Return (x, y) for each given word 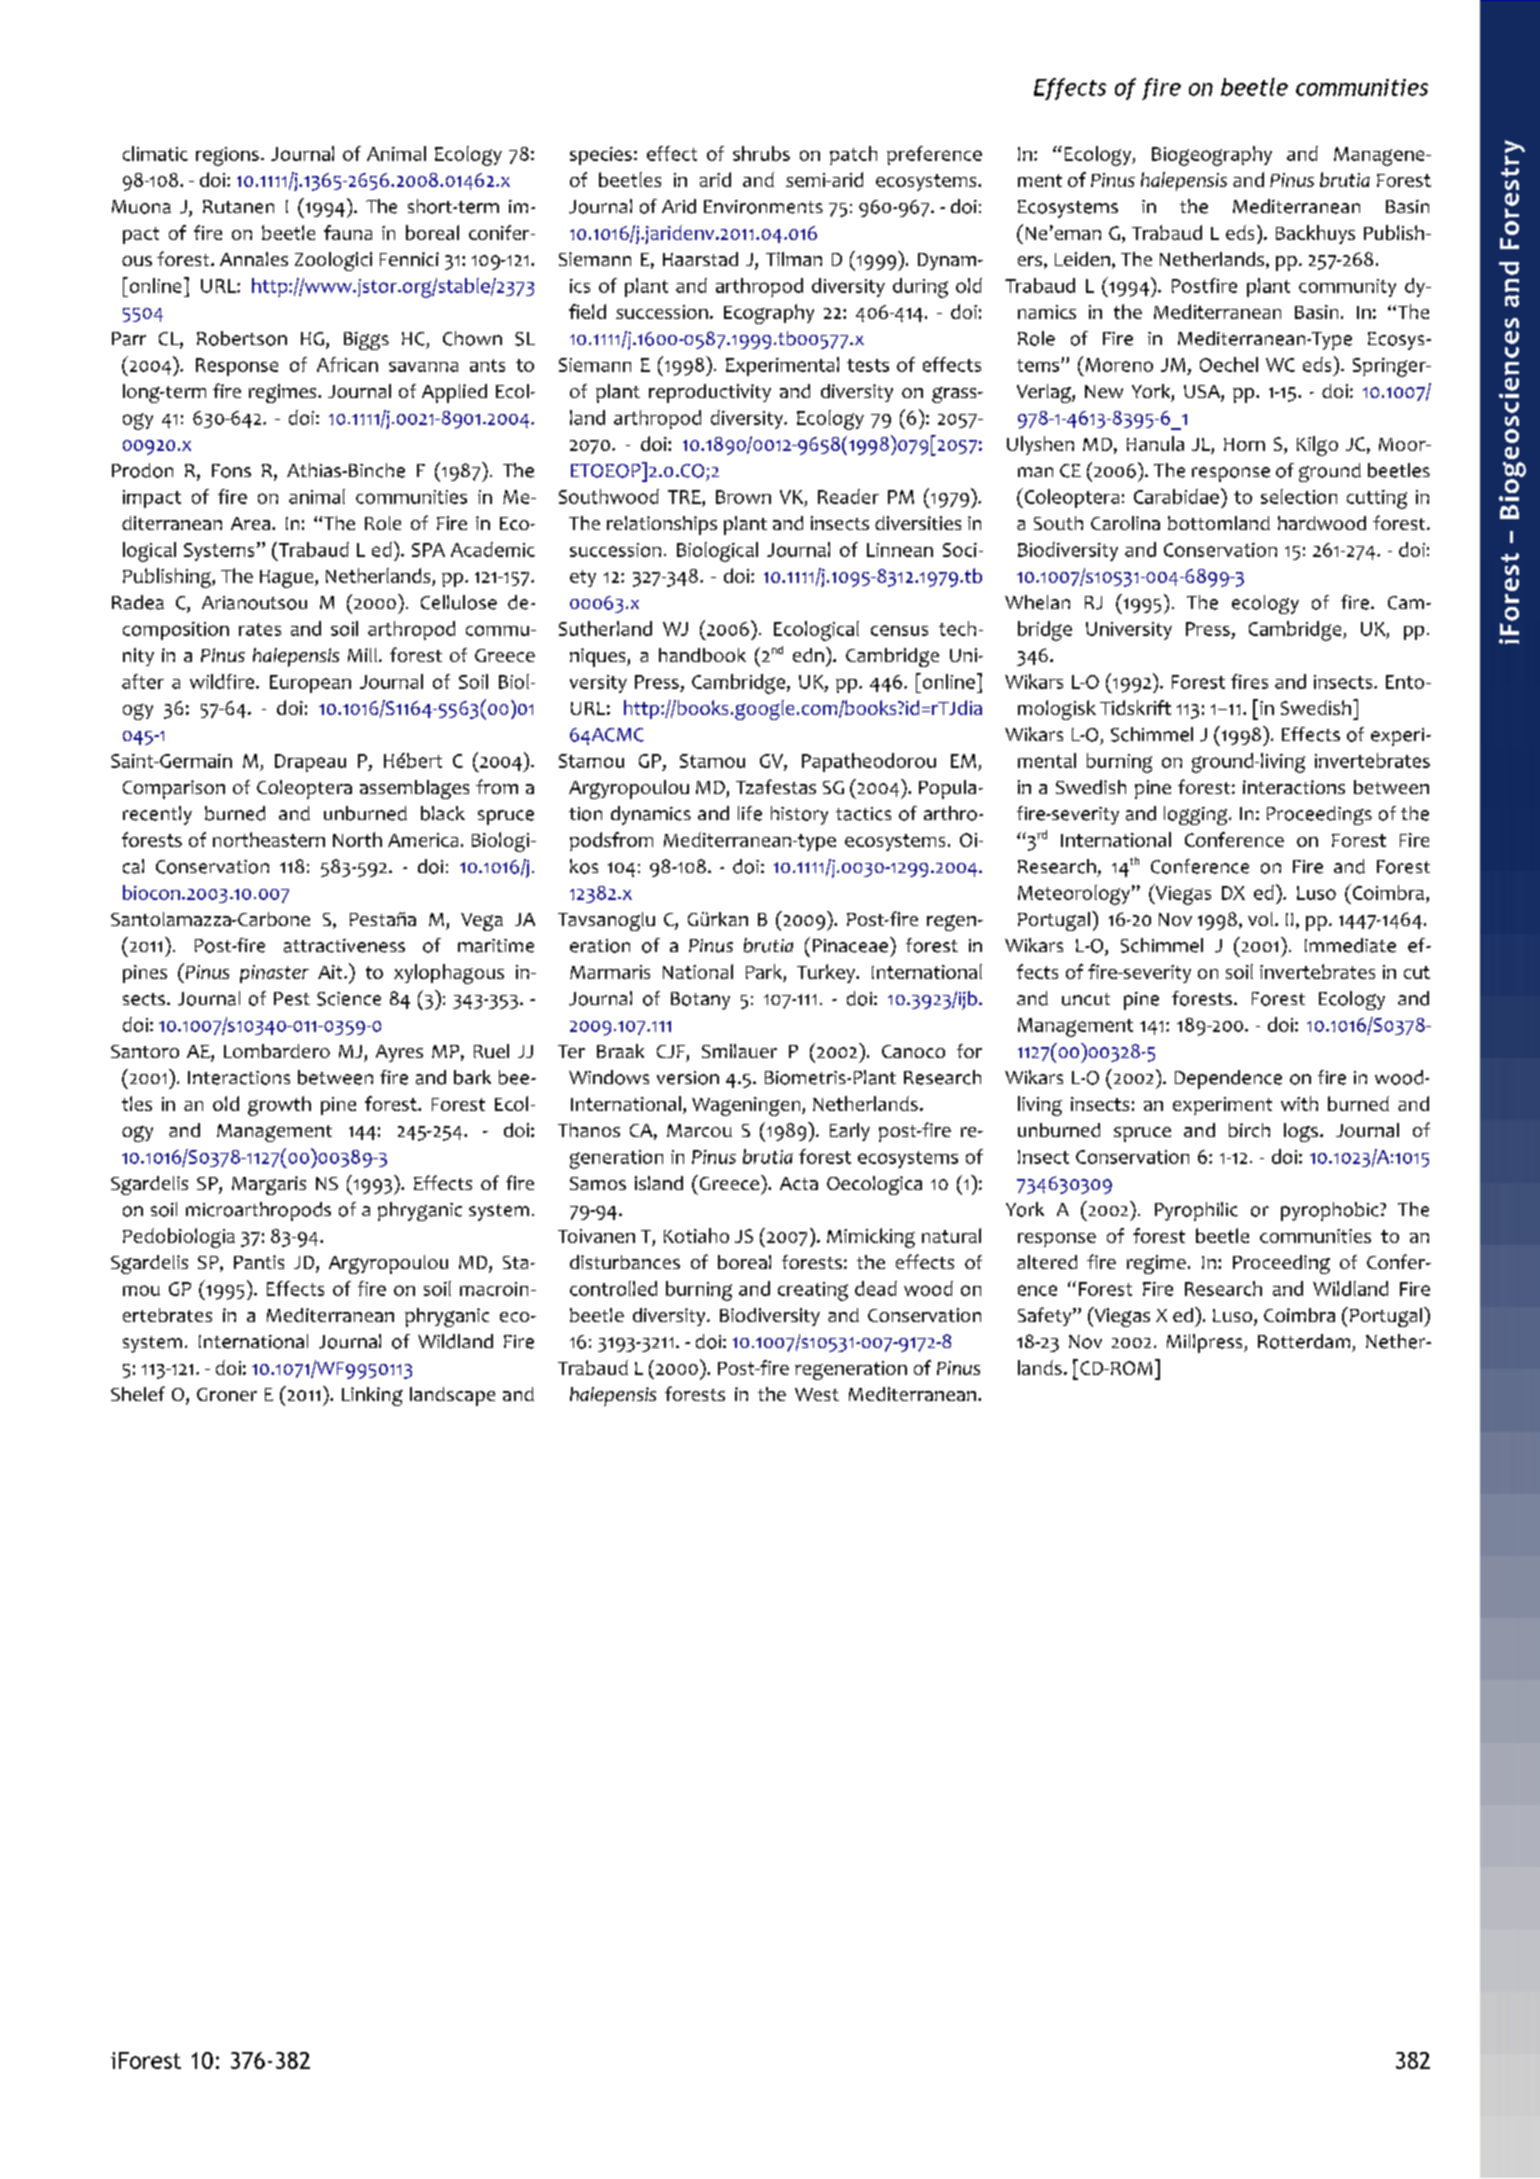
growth (279, 1106)
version (688, 1078)
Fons (231, 471)
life (750, 813)
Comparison (174, 789)
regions (227, 156)
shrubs (761, 153)
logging (1197, 815)
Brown (743, 497)
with (1299, 1103)
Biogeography (1212, 156)
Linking (372, 1396)
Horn (1244, 444)
